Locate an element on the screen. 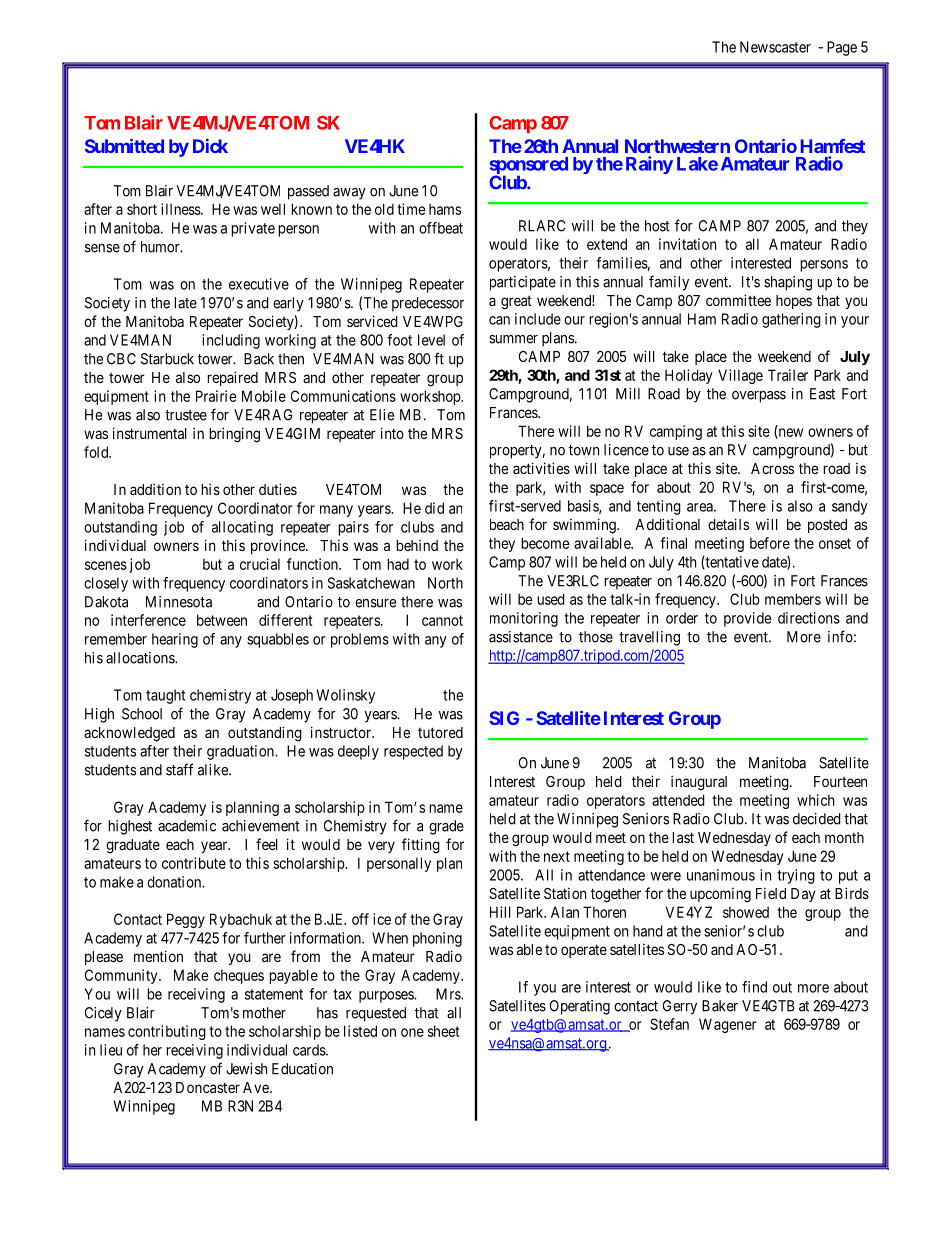 Image resolution: width=952 pixels, height=1233 pixels. late is located at coordinates (185, 303).
